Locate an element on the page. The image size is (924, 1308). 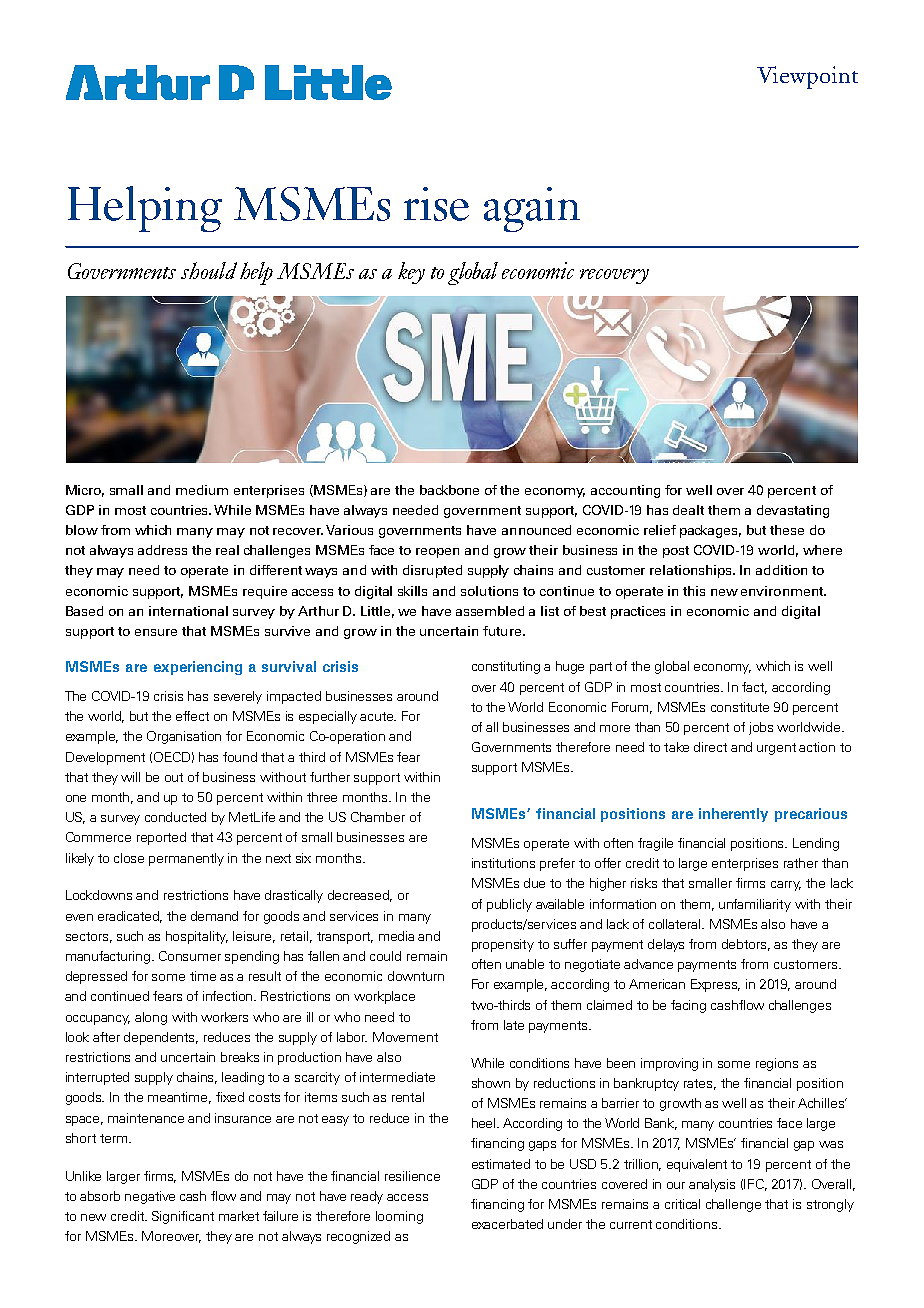
backbone is located at coordinates (449, 490).
